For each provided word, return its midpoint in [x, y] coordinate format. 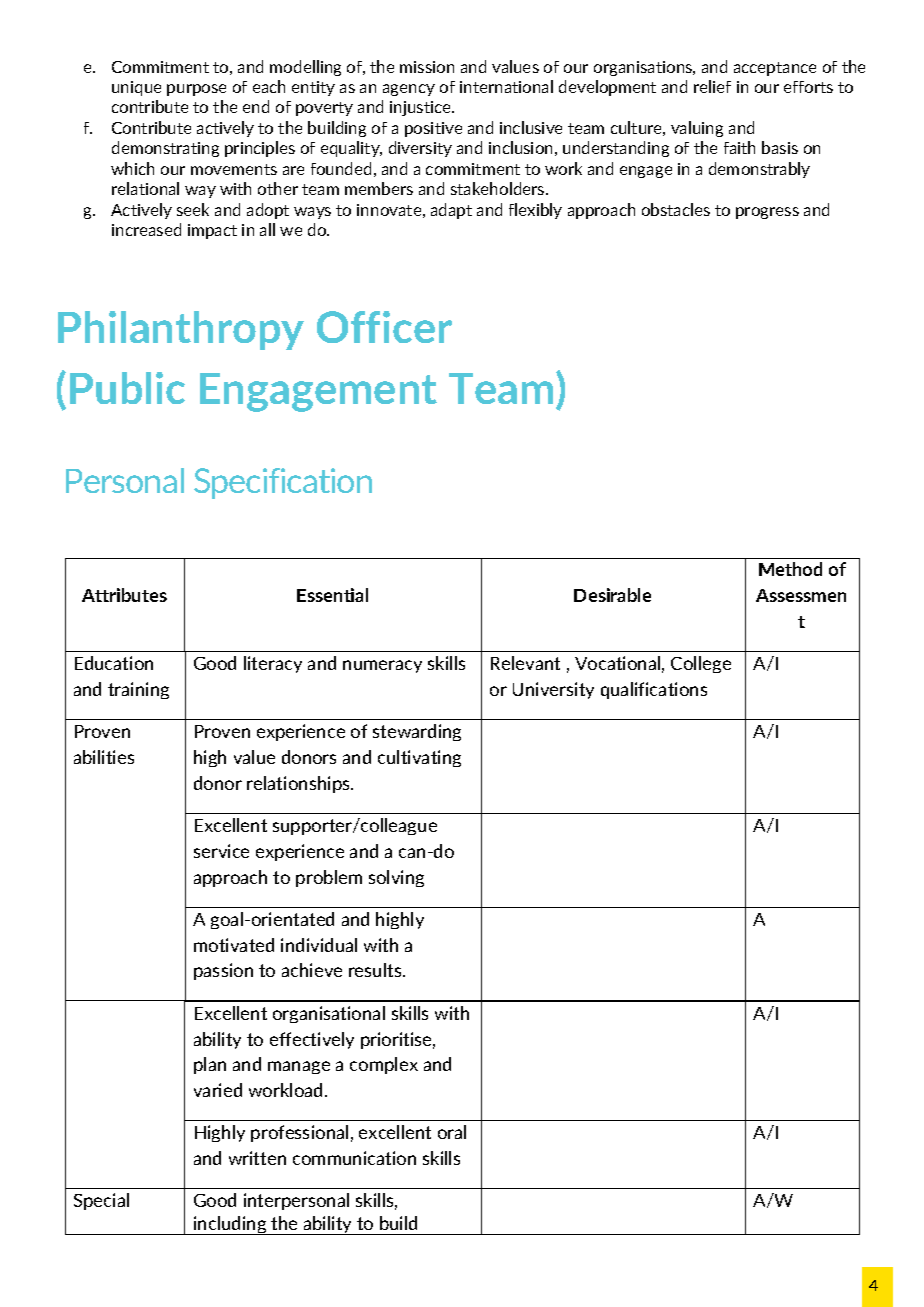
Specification [283, 483]
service [221, 851]
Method [790, 569]
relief [712, 86]
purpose [196, 90]
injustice [421, 108]
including [230, 1225]
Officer [384, 327]
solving [396, 878]
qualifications [654, 690]
